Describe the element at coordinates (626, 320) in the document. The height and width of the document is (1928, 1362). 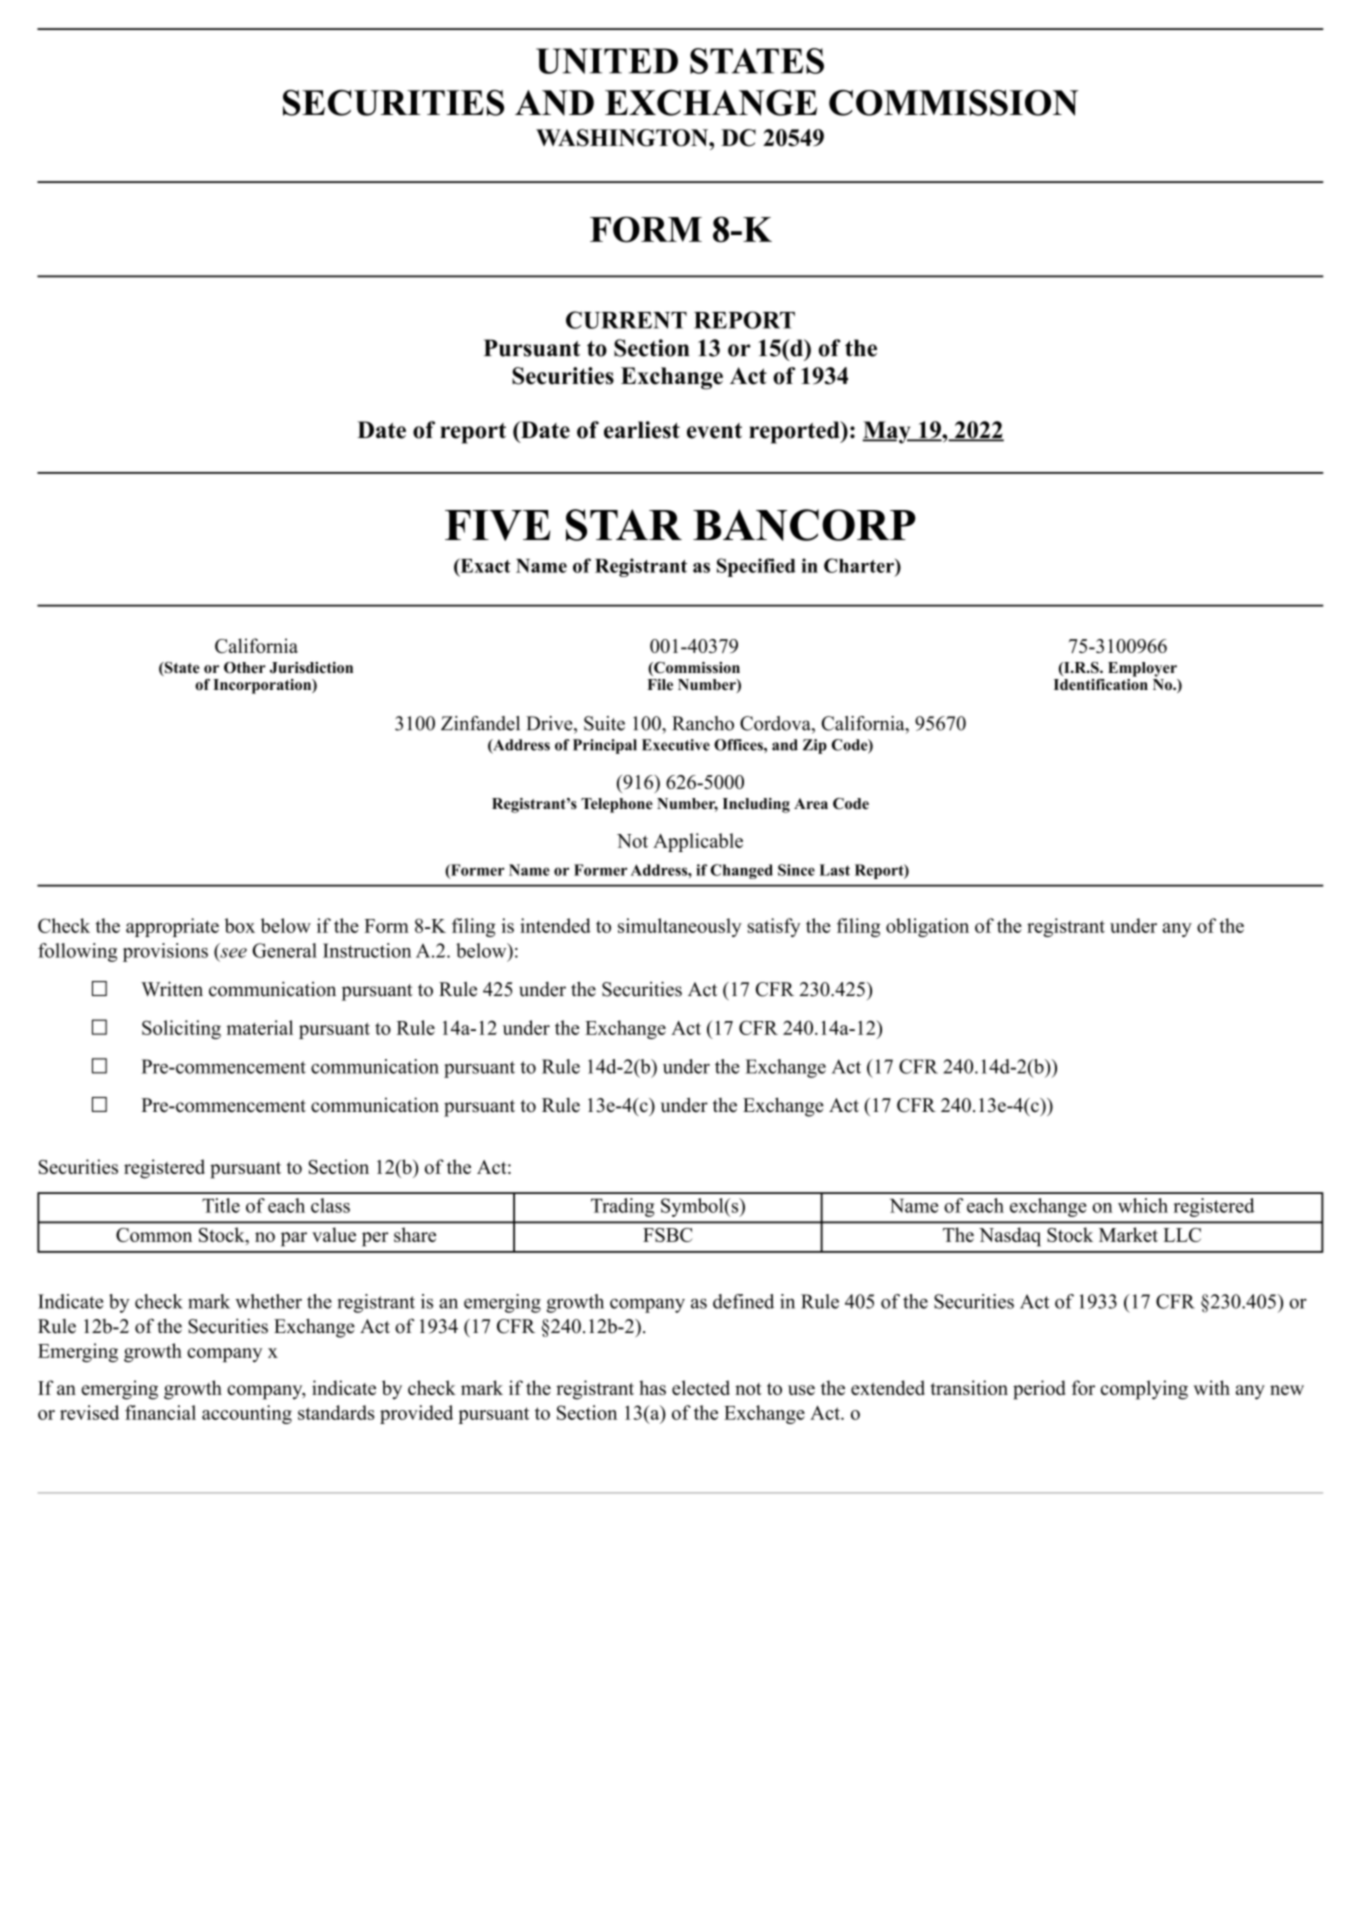
I see `CURRENT` at that location.
